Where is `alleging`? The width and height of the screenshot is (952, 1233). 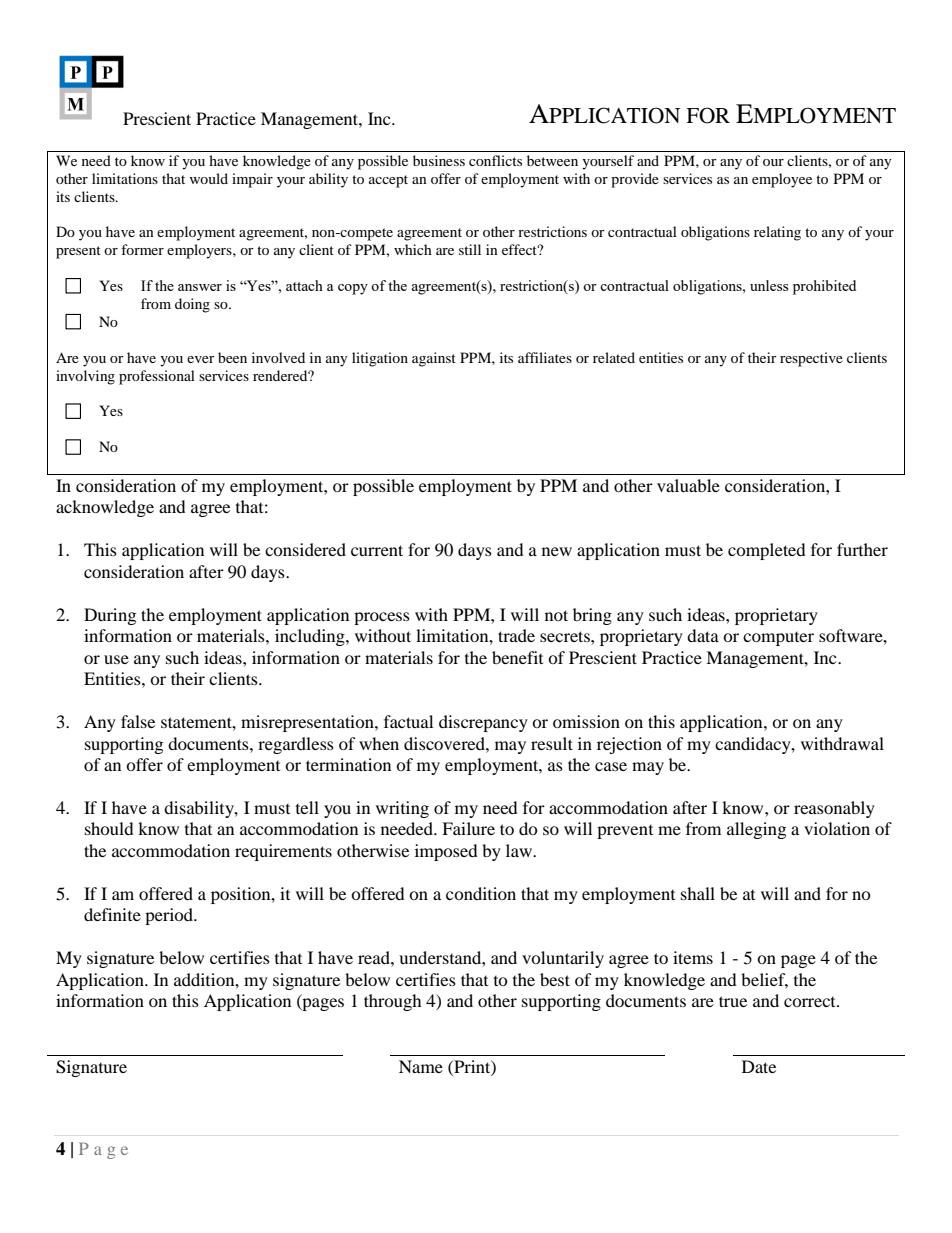 alleging is located at coordinates (756, 830).
